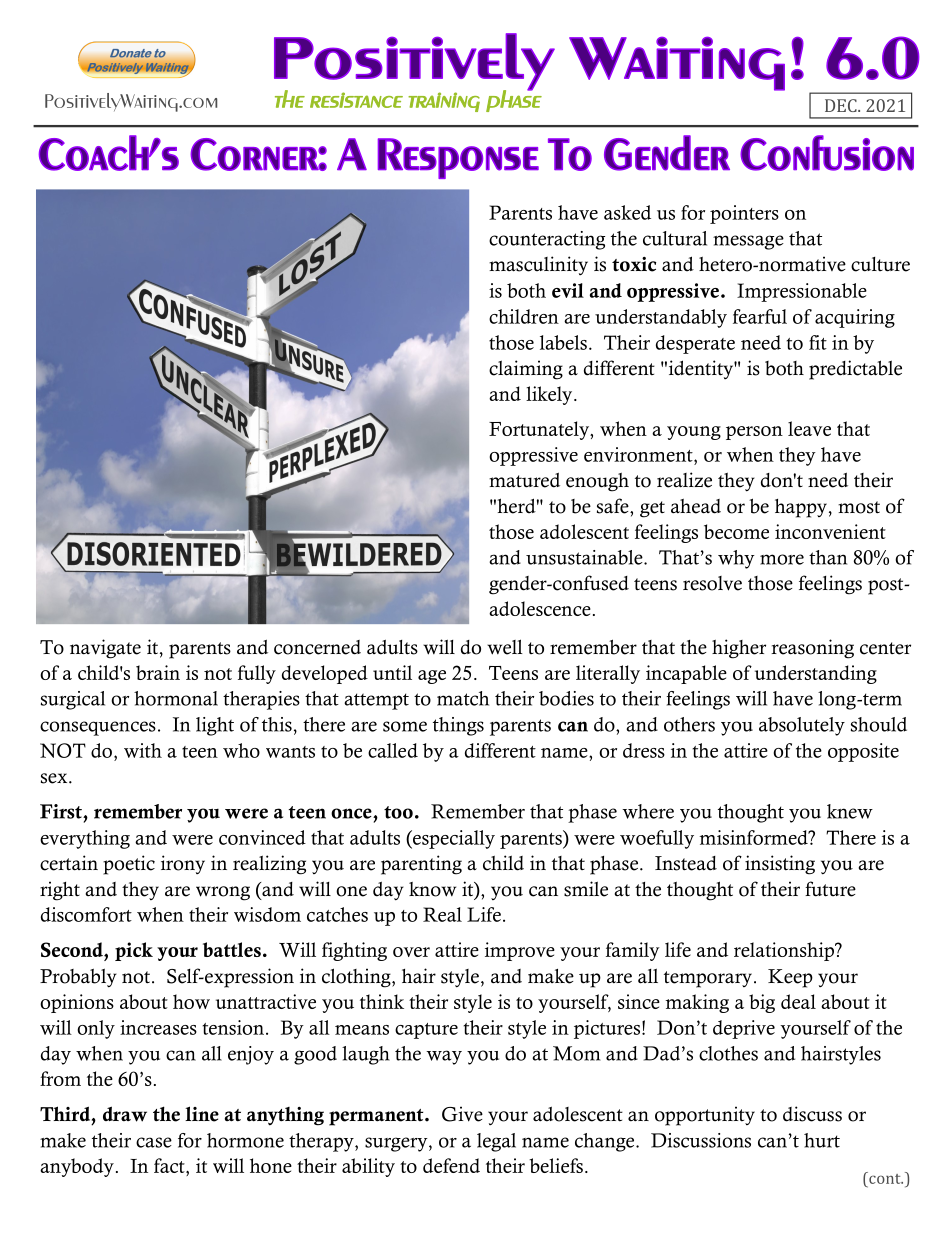 The image size is (952, 1233). I want to click on matured, so click(524, 480).
